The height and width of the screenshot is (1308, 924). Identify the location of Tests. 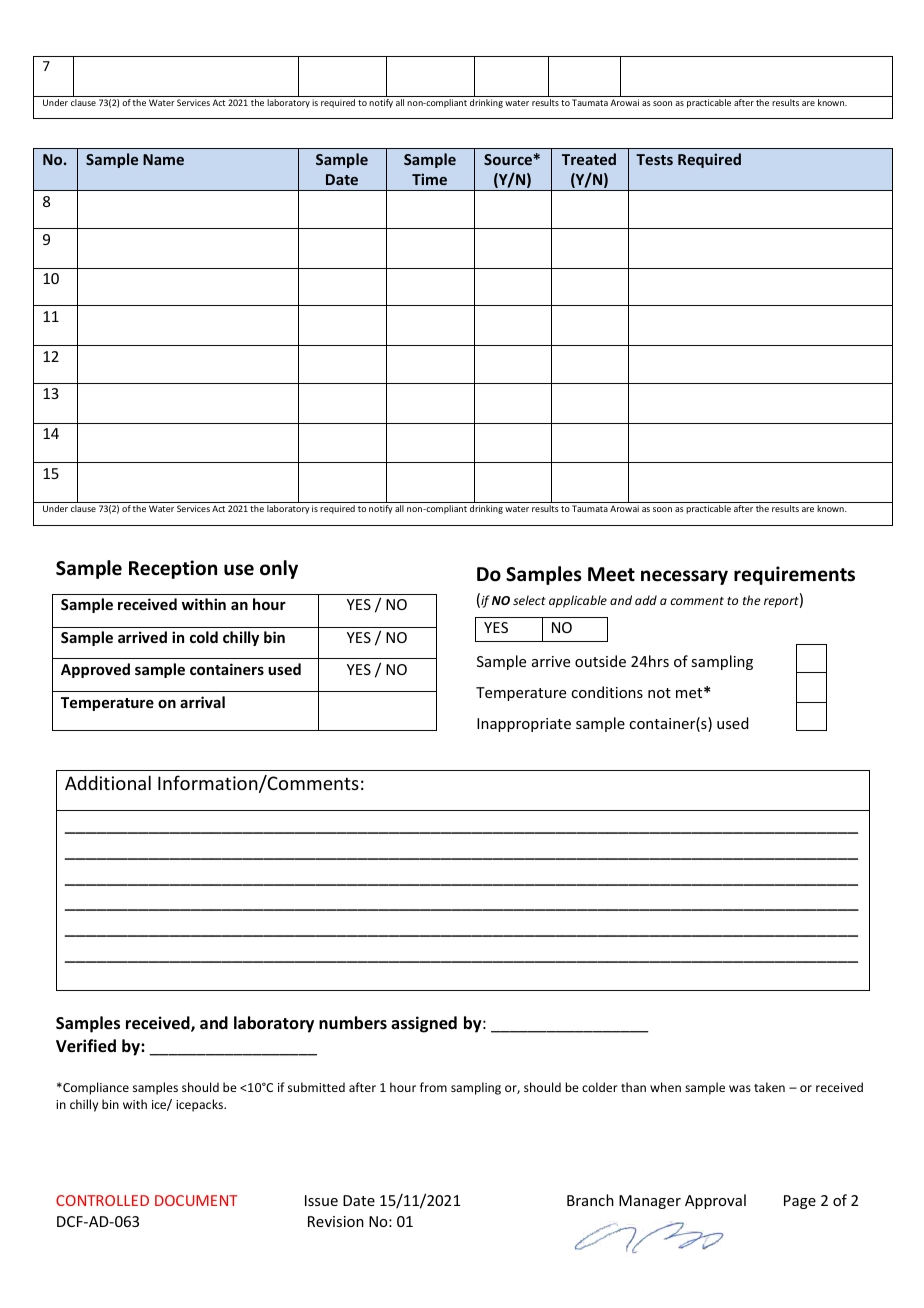
(654, 159).
